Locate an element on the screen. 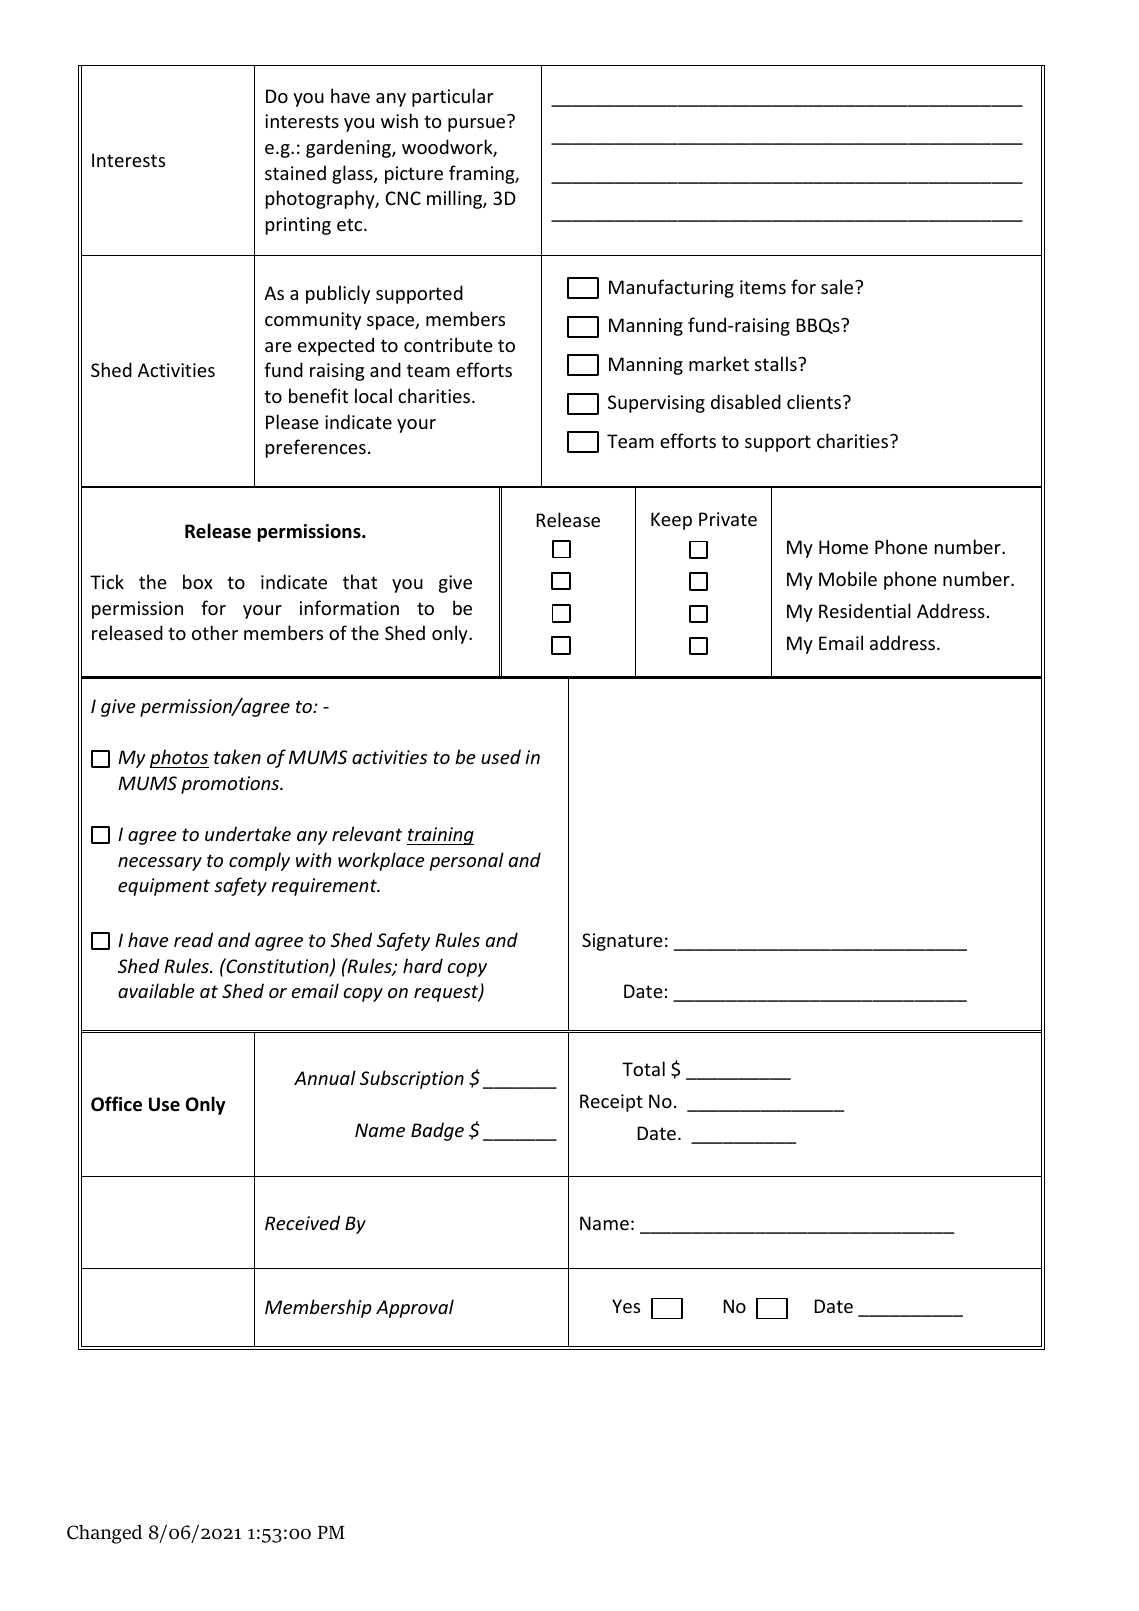 The image size is (1139, 1611). stained is located at coordinates (295, 172).
